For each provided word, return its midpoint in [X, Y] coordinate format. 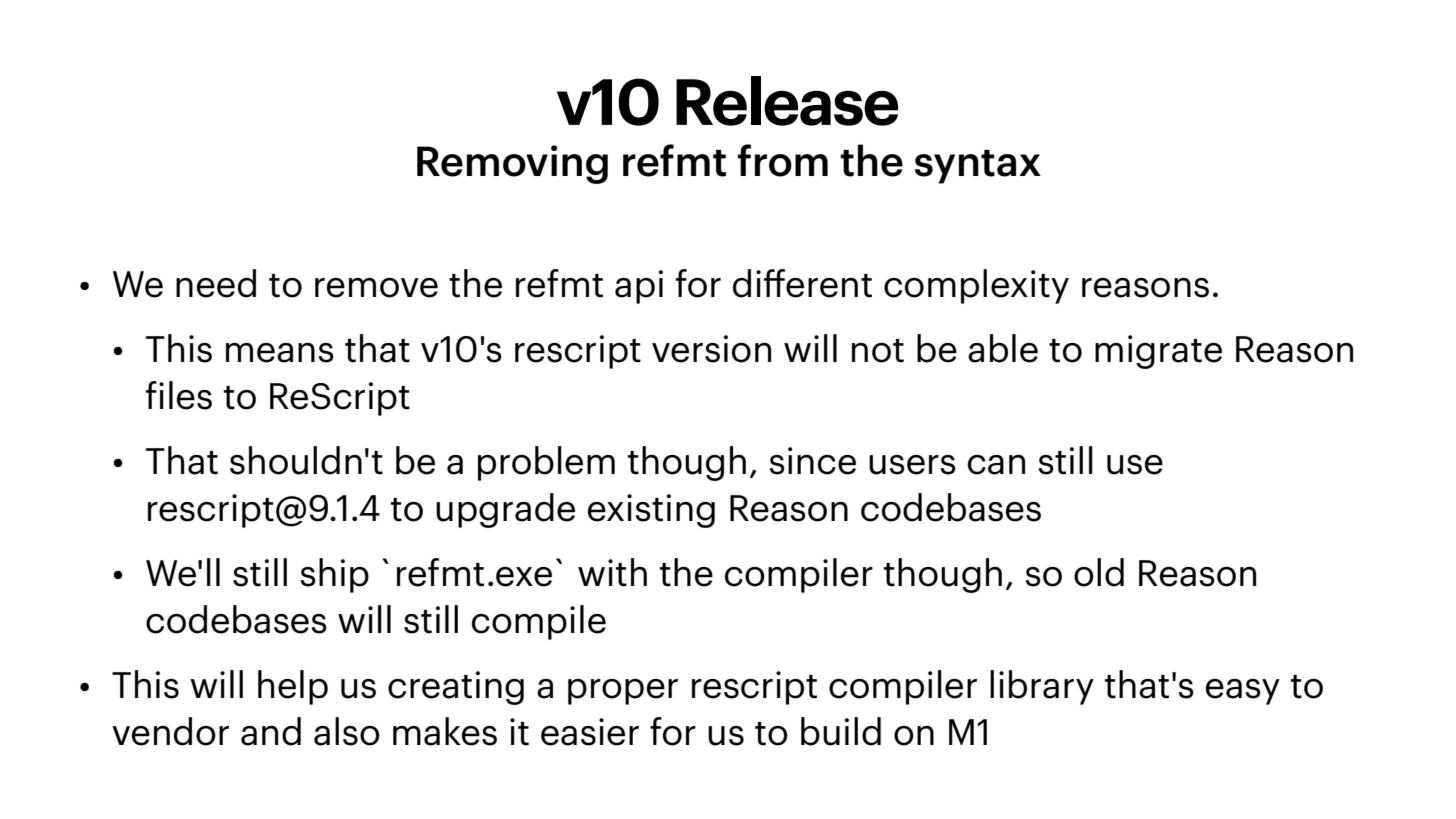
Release [787, 101]
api [639, 287]
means [280, 353]
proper [623, 692]
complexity [976, 286]
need [216, 283]
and [271, 731]
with [612, 572]
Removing [512, 164]
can [996, 465]
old [1099, 572]
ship [335, 575]
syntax [978, 167]
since [813, 461]
